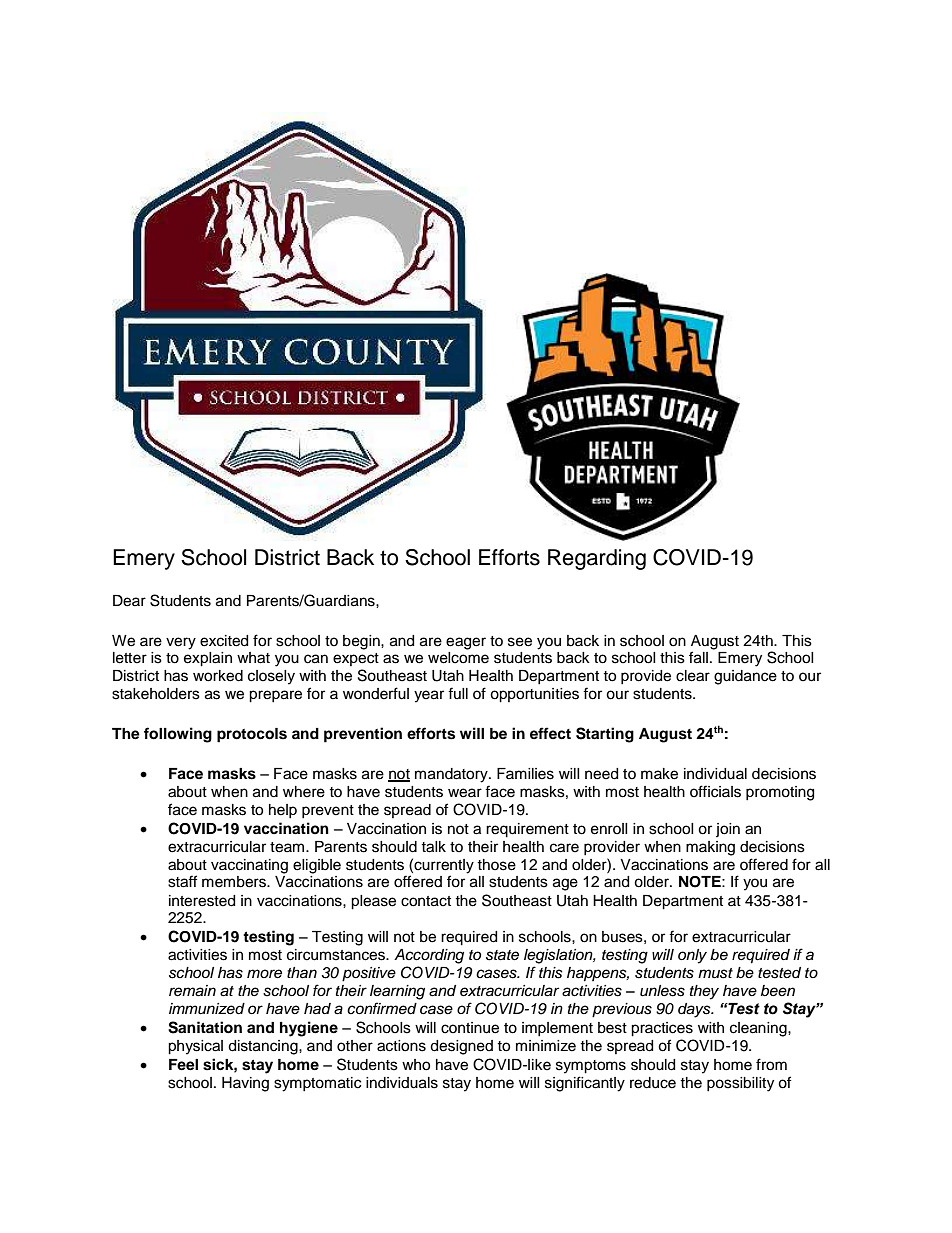 This document has width=952, height=1233. I want to click on join, so click(728, 830).
